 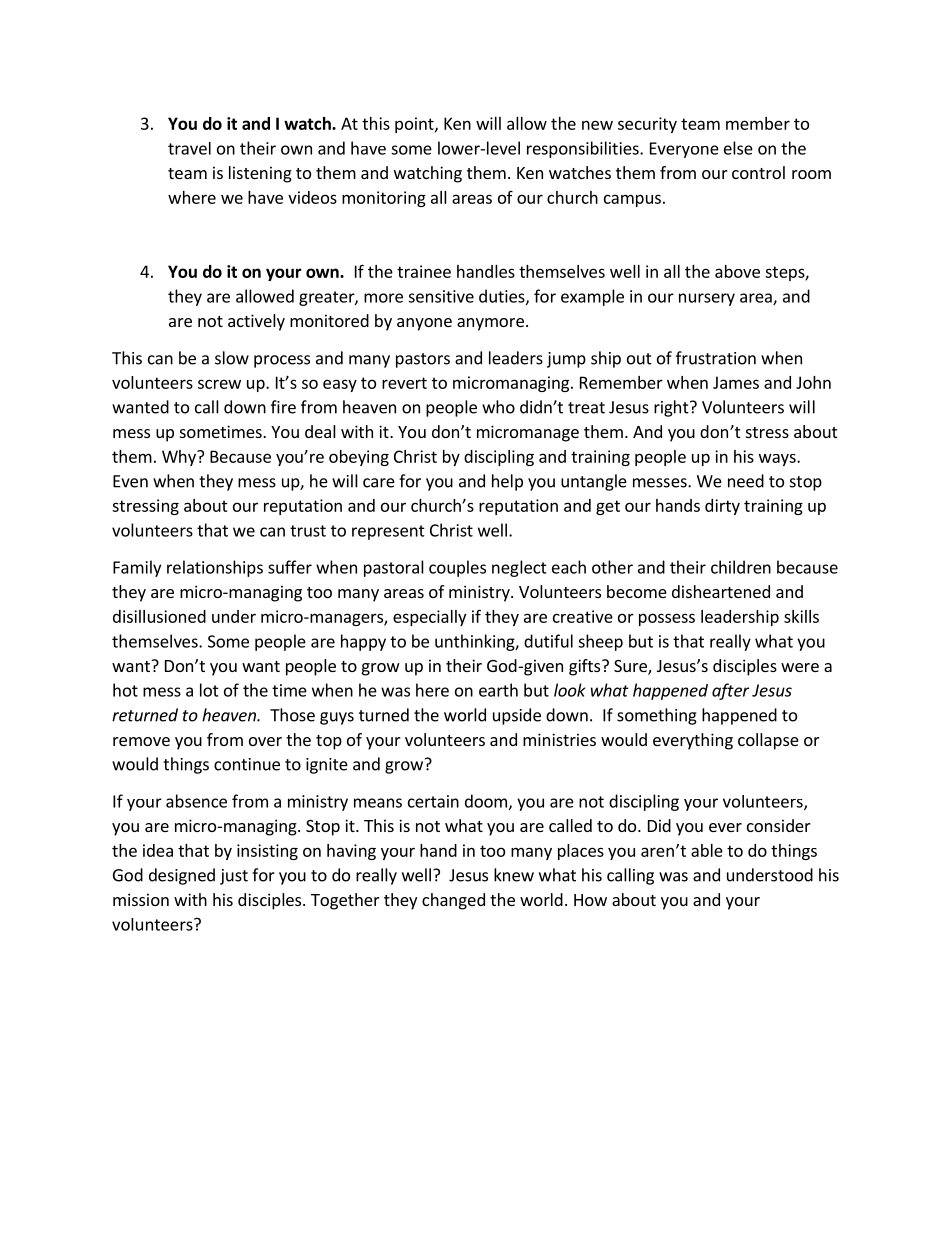 I want to click on point, so click(x=415, y=125).
